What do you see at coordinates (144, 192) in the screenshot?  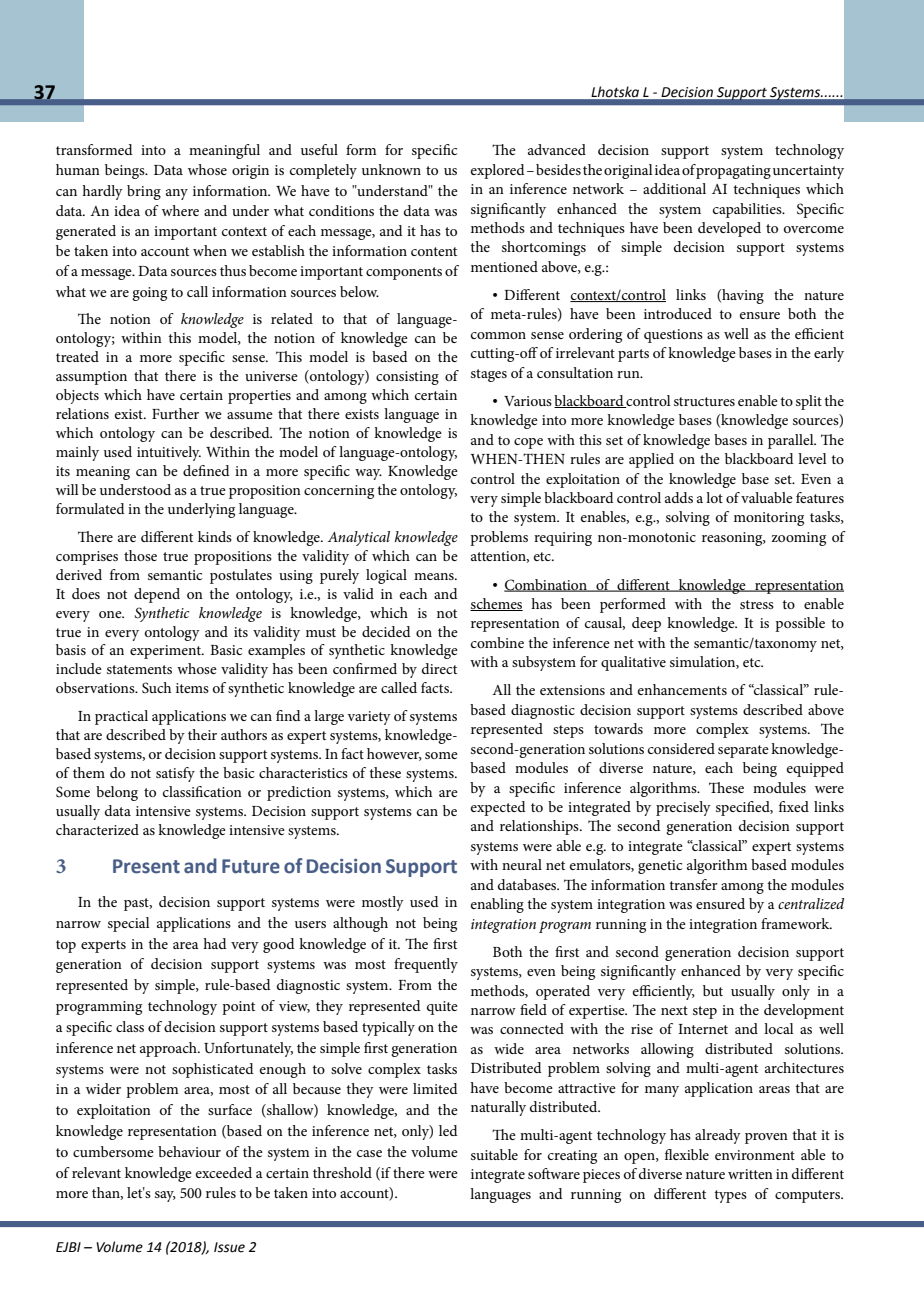 I see `bring` at bounding box center [144, 192].
